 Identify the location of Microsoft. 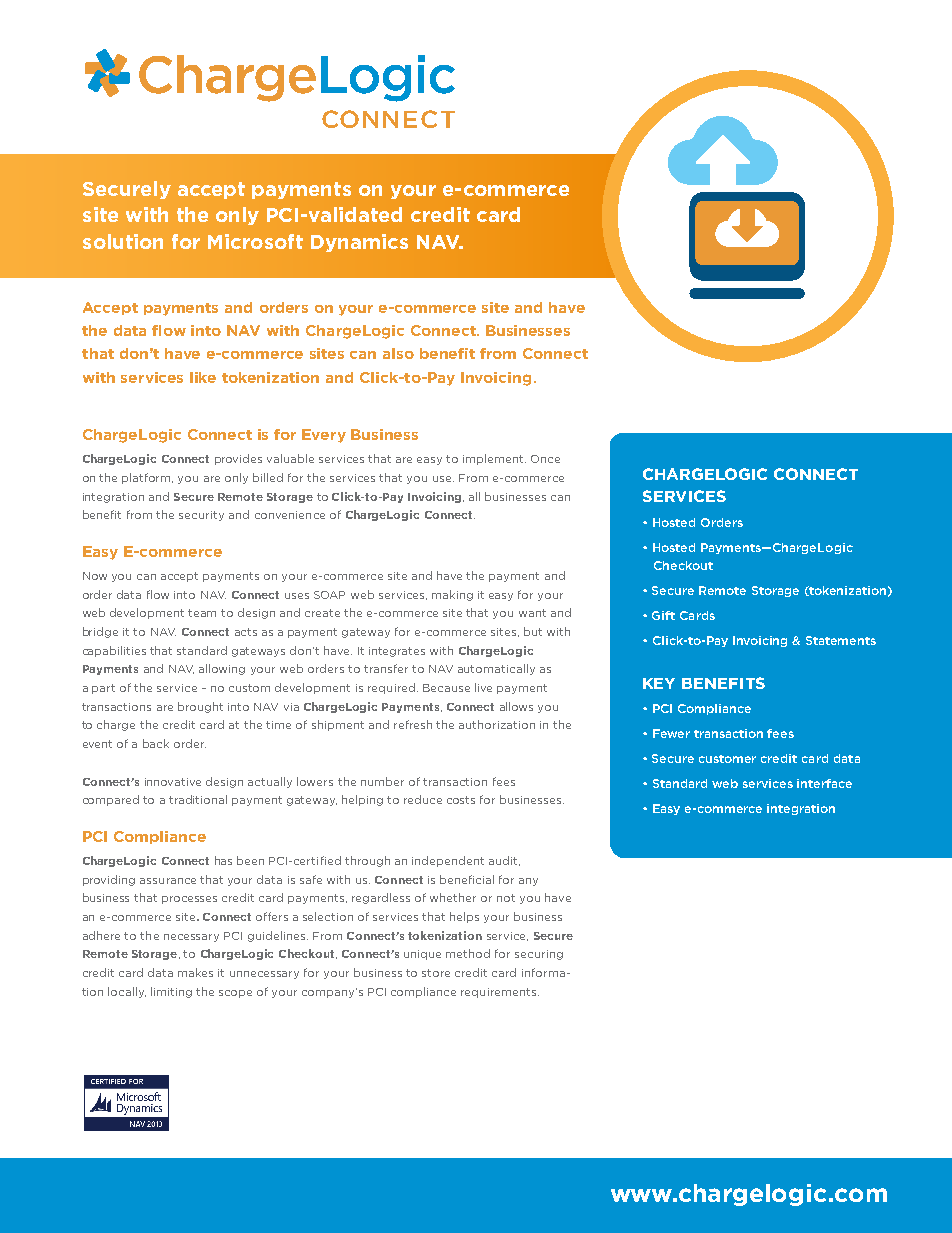
(255, 241).
